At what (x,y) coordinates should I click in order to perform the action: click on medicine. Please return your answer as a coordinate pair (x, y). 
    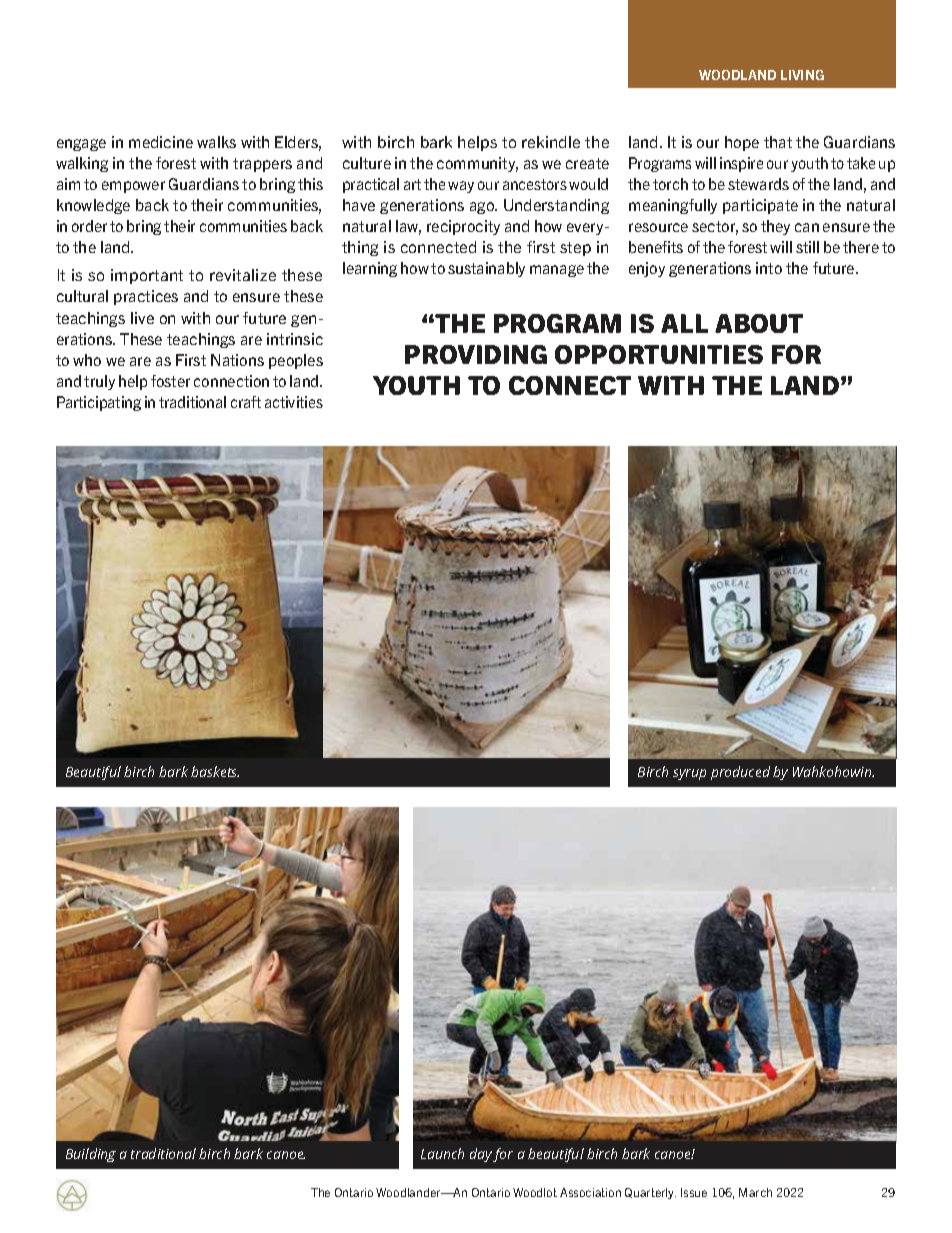
    Looking at the image, I should click on (161, 142).
